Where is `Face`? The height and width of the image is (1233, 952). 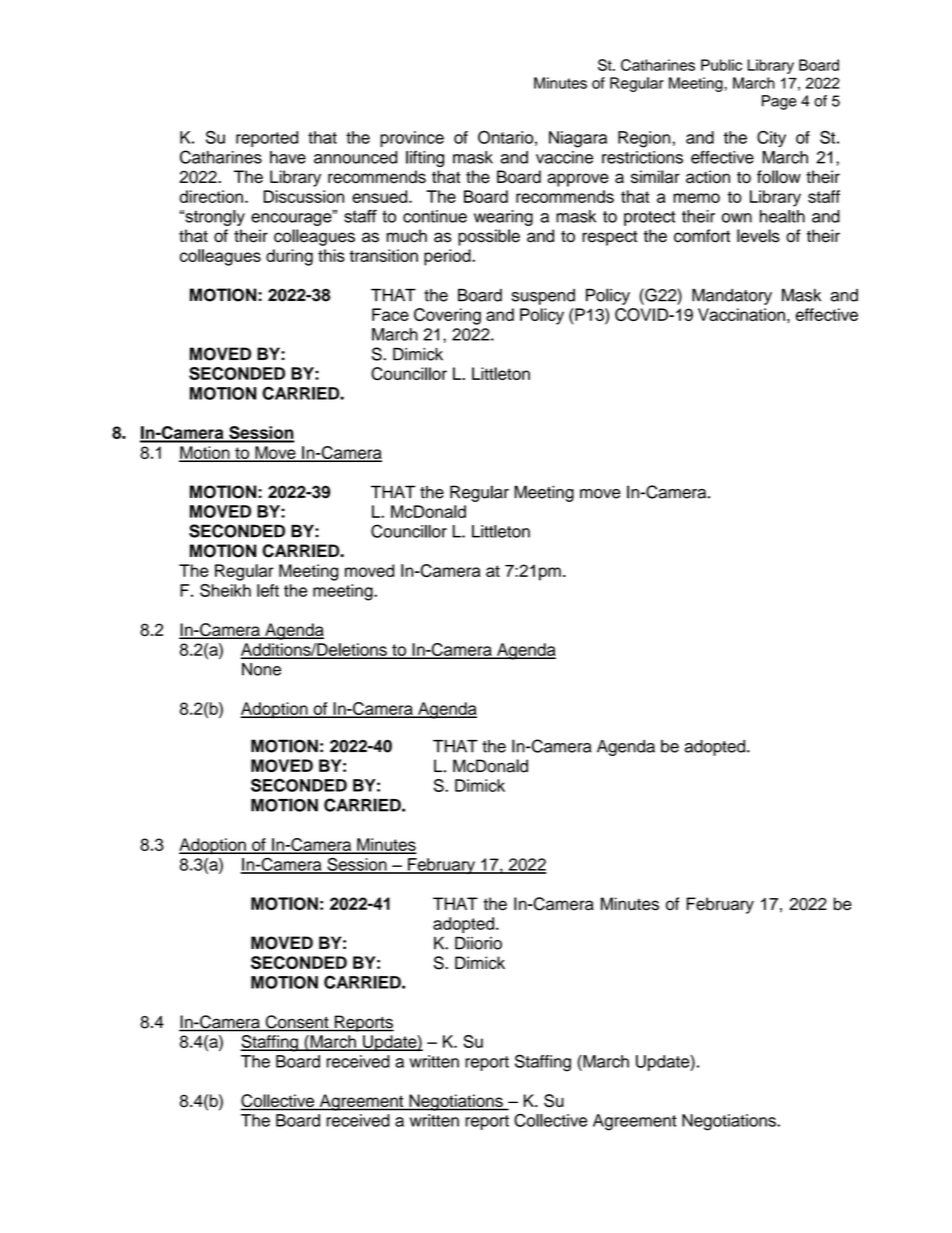 Face is located at coordinates (390, 314).
